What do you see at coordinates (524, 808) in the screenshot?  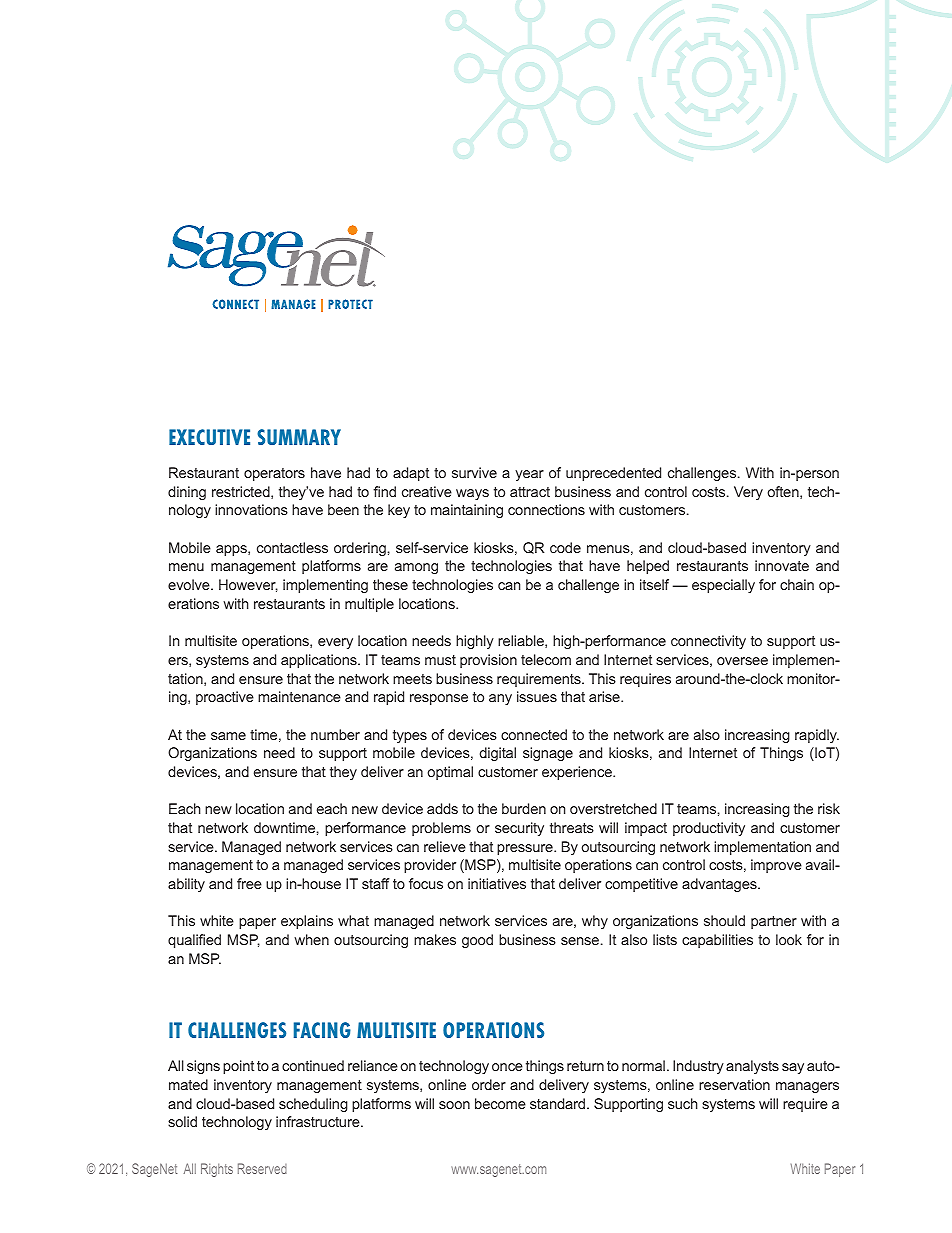 I see `burden` at bounding box center [524, 808].
